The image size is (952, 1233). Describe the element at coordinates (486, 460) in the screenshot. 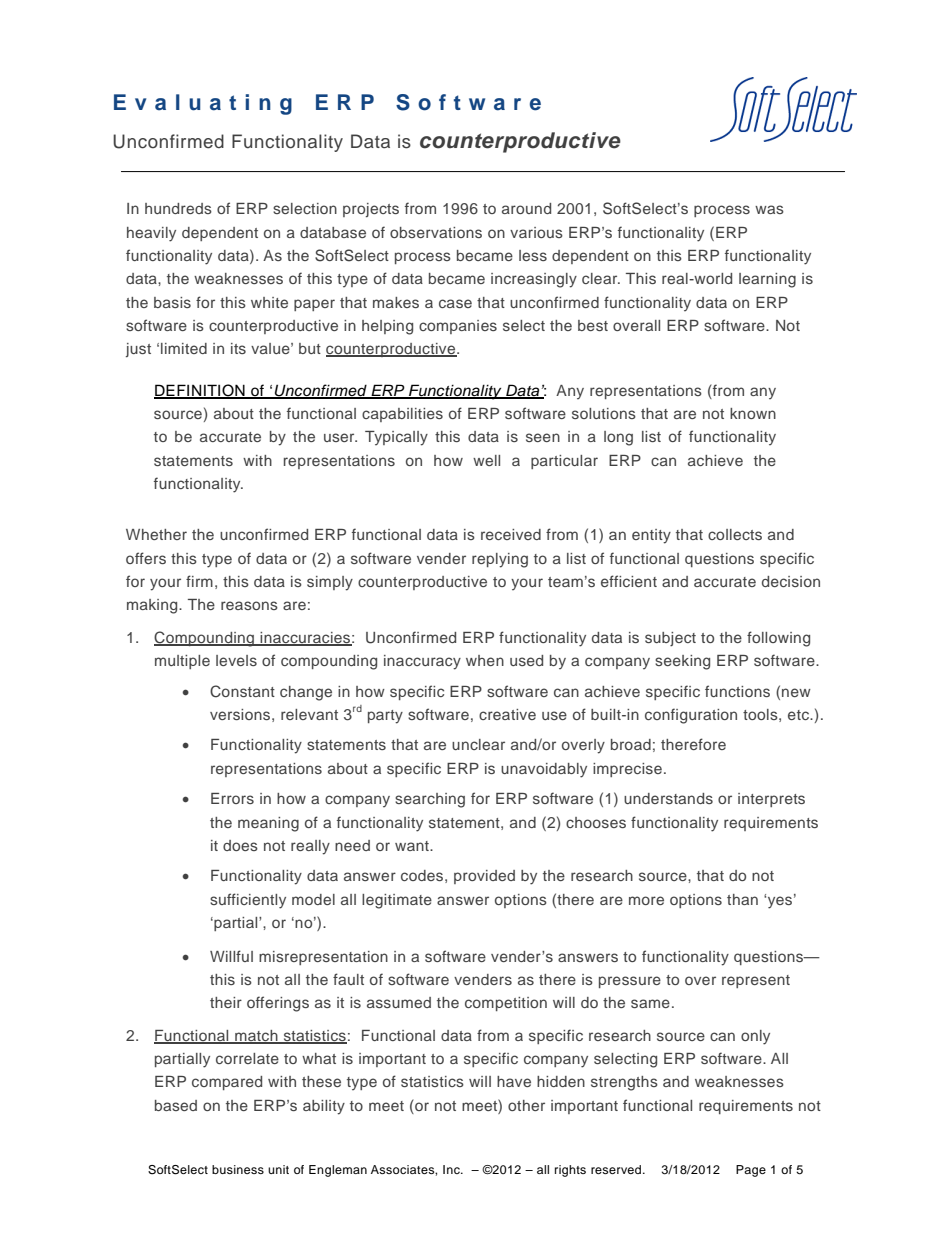

I see `well` at that location.
